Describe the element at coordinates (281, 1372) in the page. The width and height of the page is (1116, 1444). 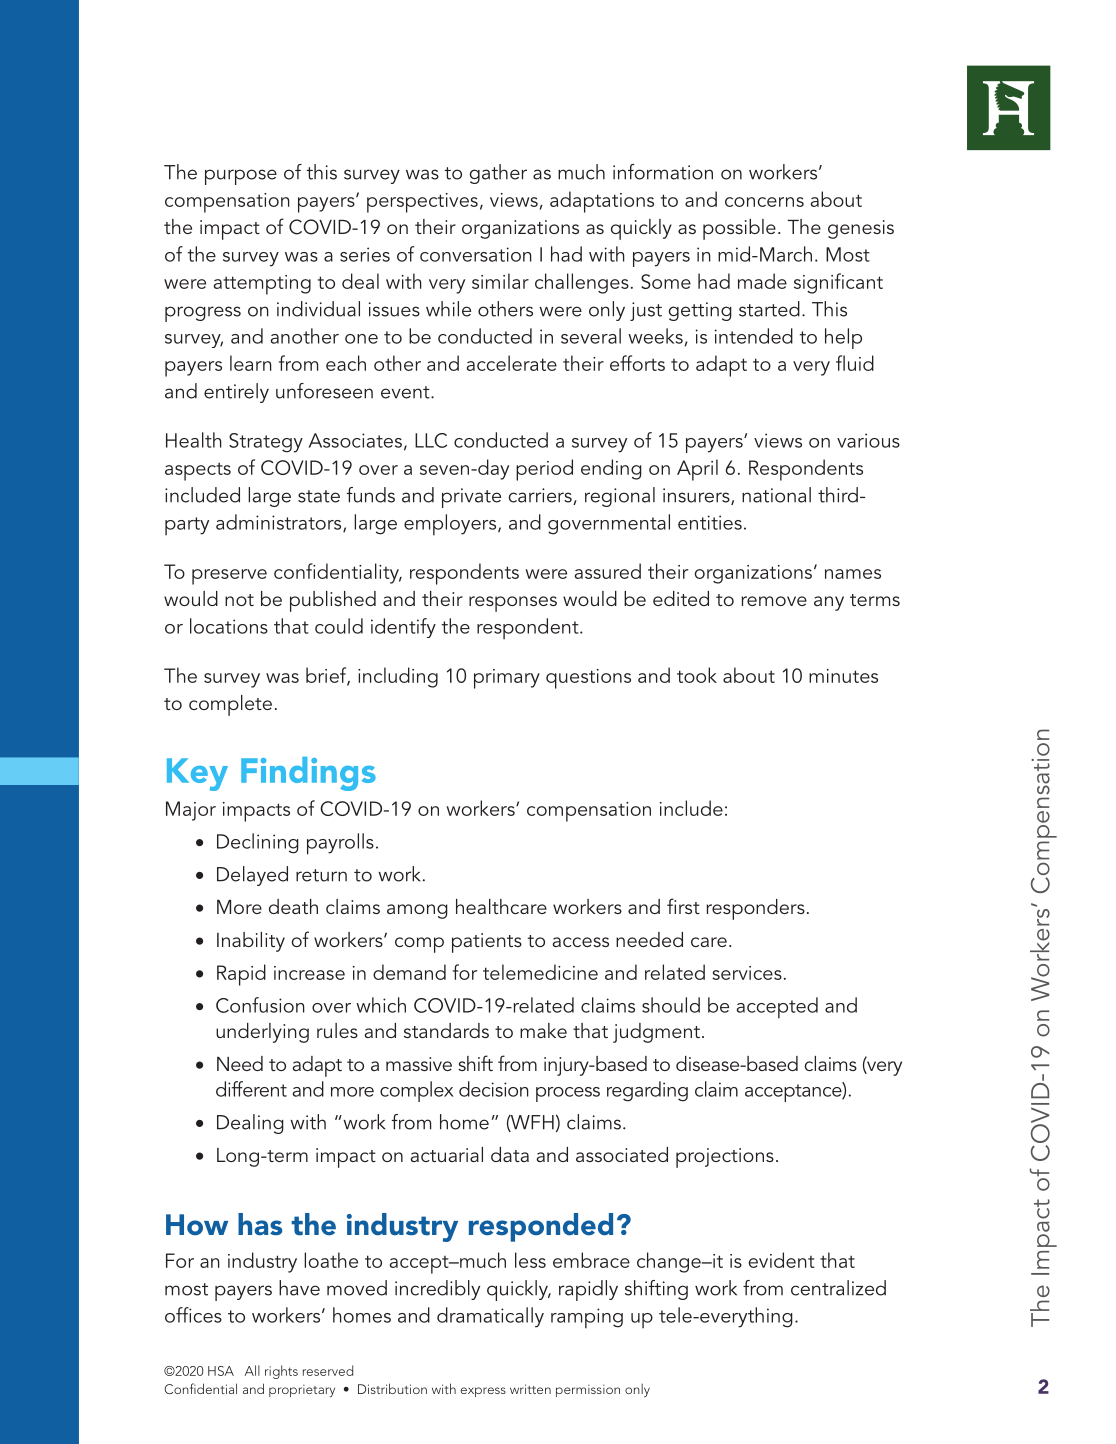
I see `rights` at that location.
